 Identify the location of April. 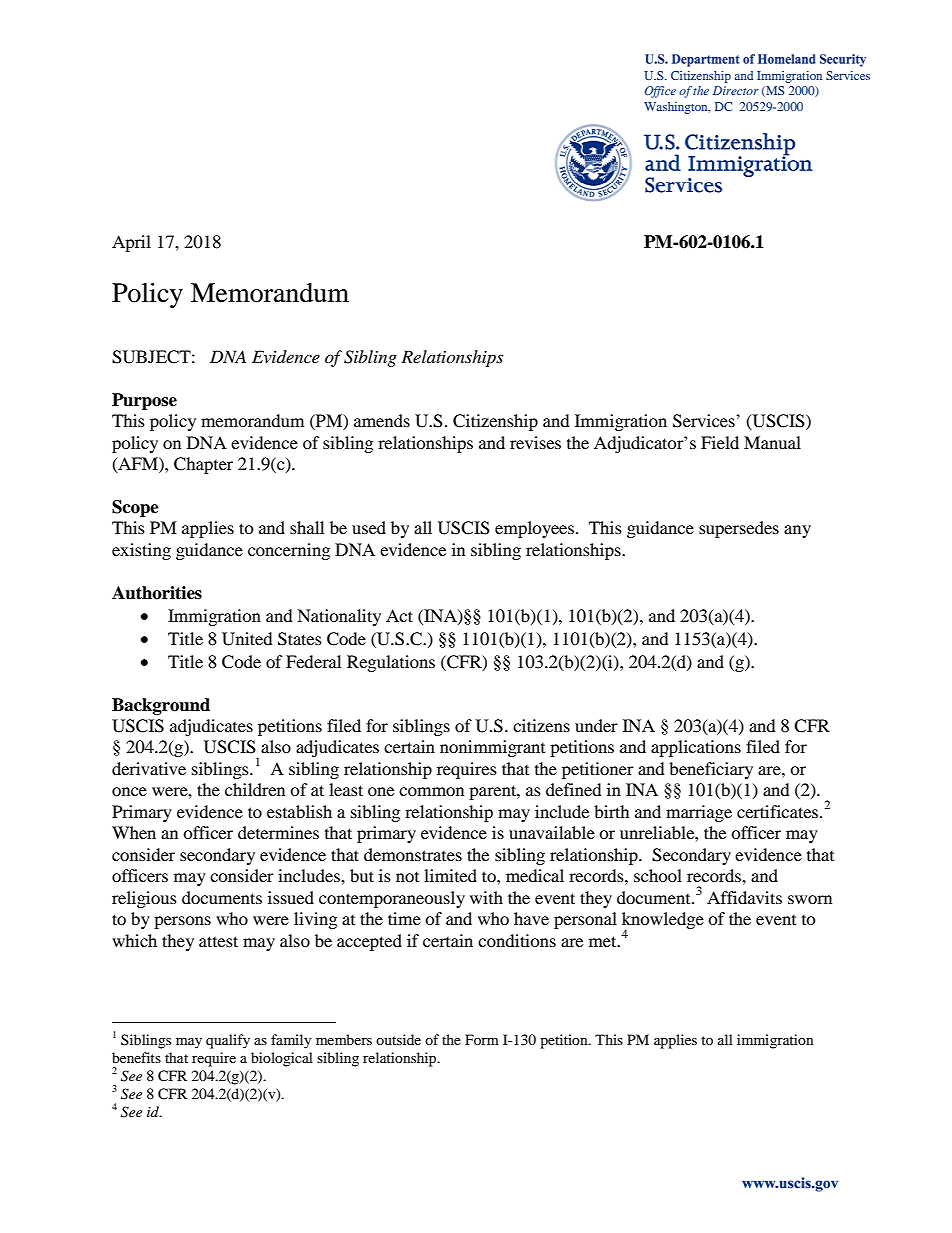
(131, 243).
